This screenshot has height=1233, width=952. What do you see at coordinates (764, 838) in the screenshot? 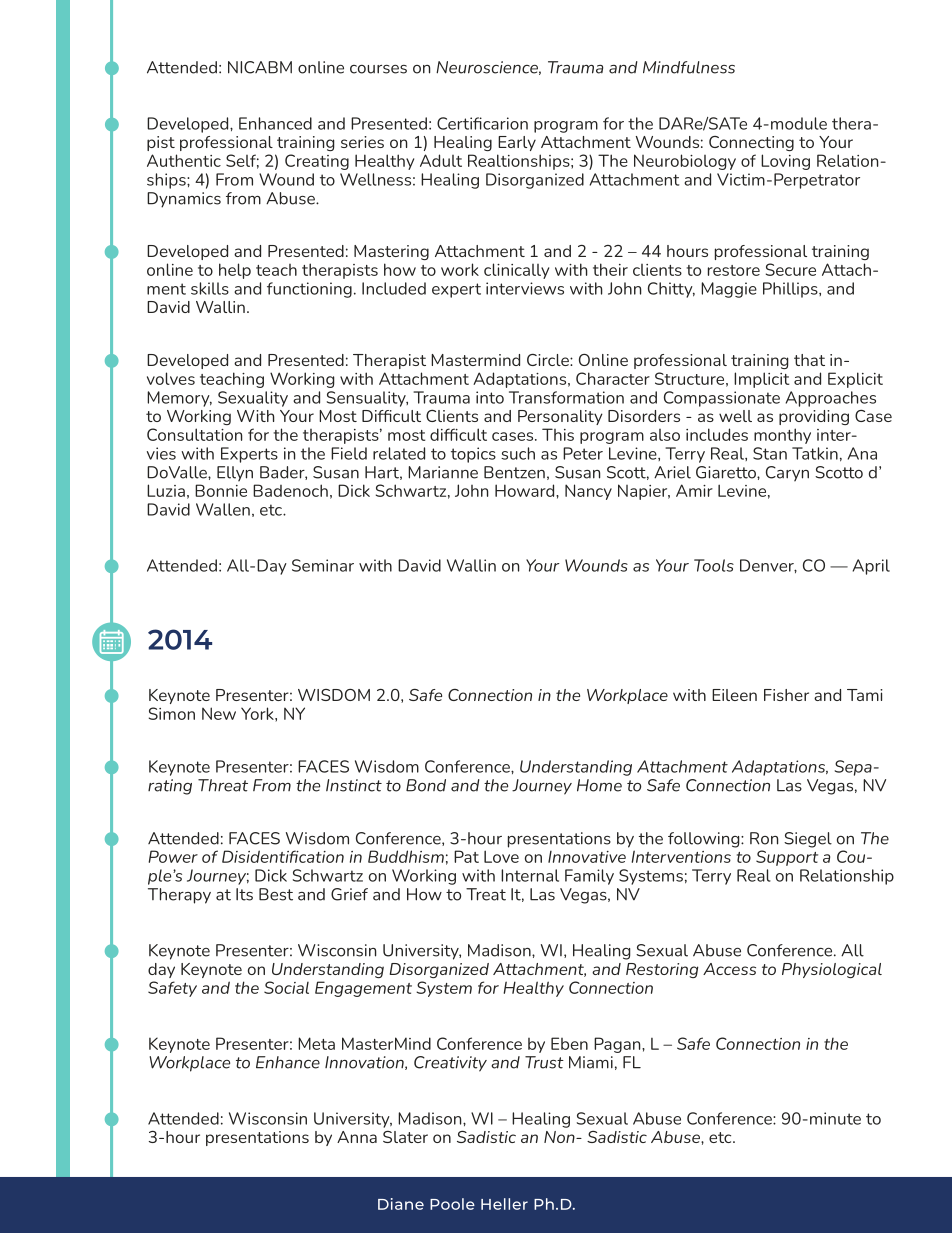
I see `Ron` at bounding box center [764, 838].
